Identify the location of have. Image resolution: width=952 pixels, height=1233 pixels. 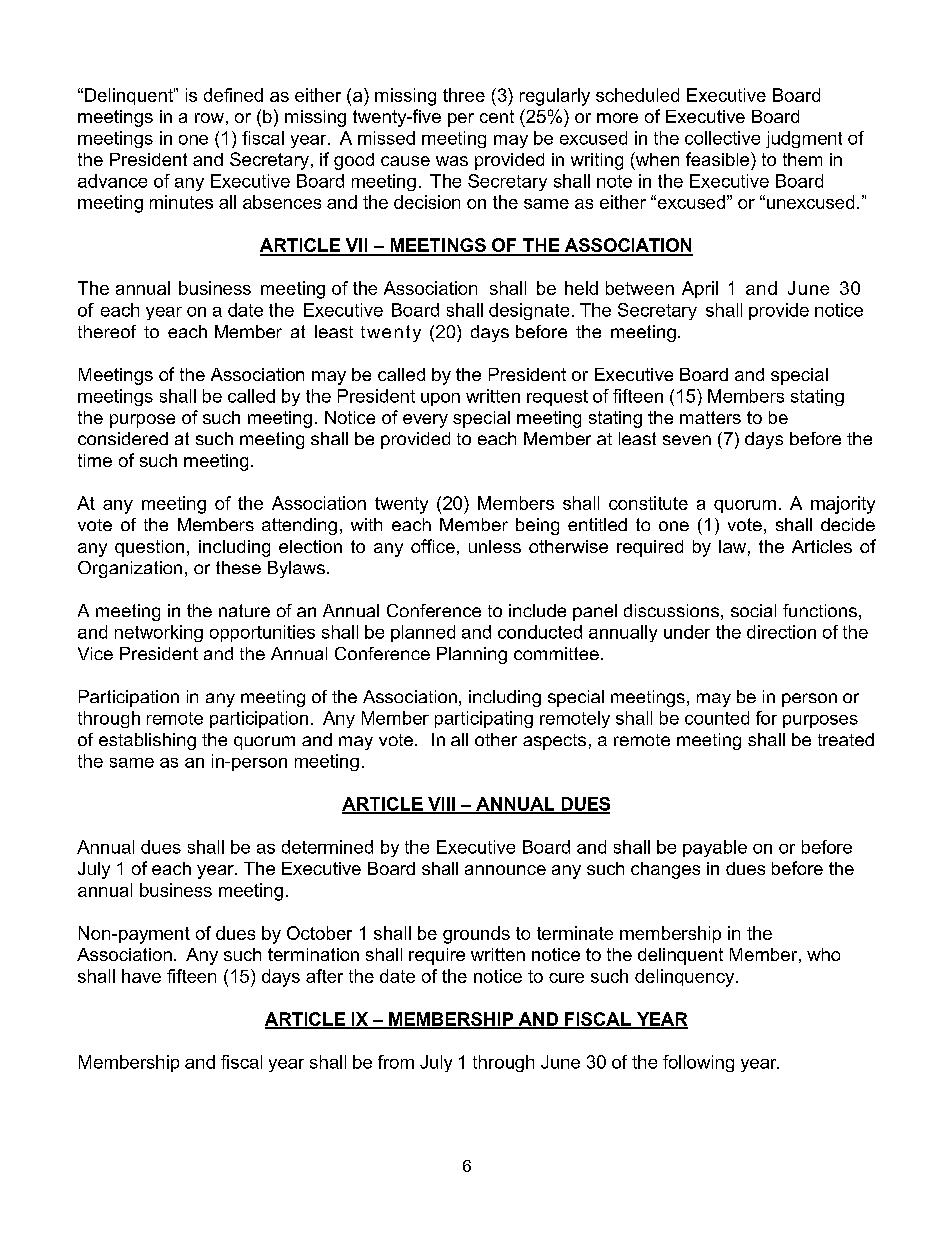
(141, 976).
